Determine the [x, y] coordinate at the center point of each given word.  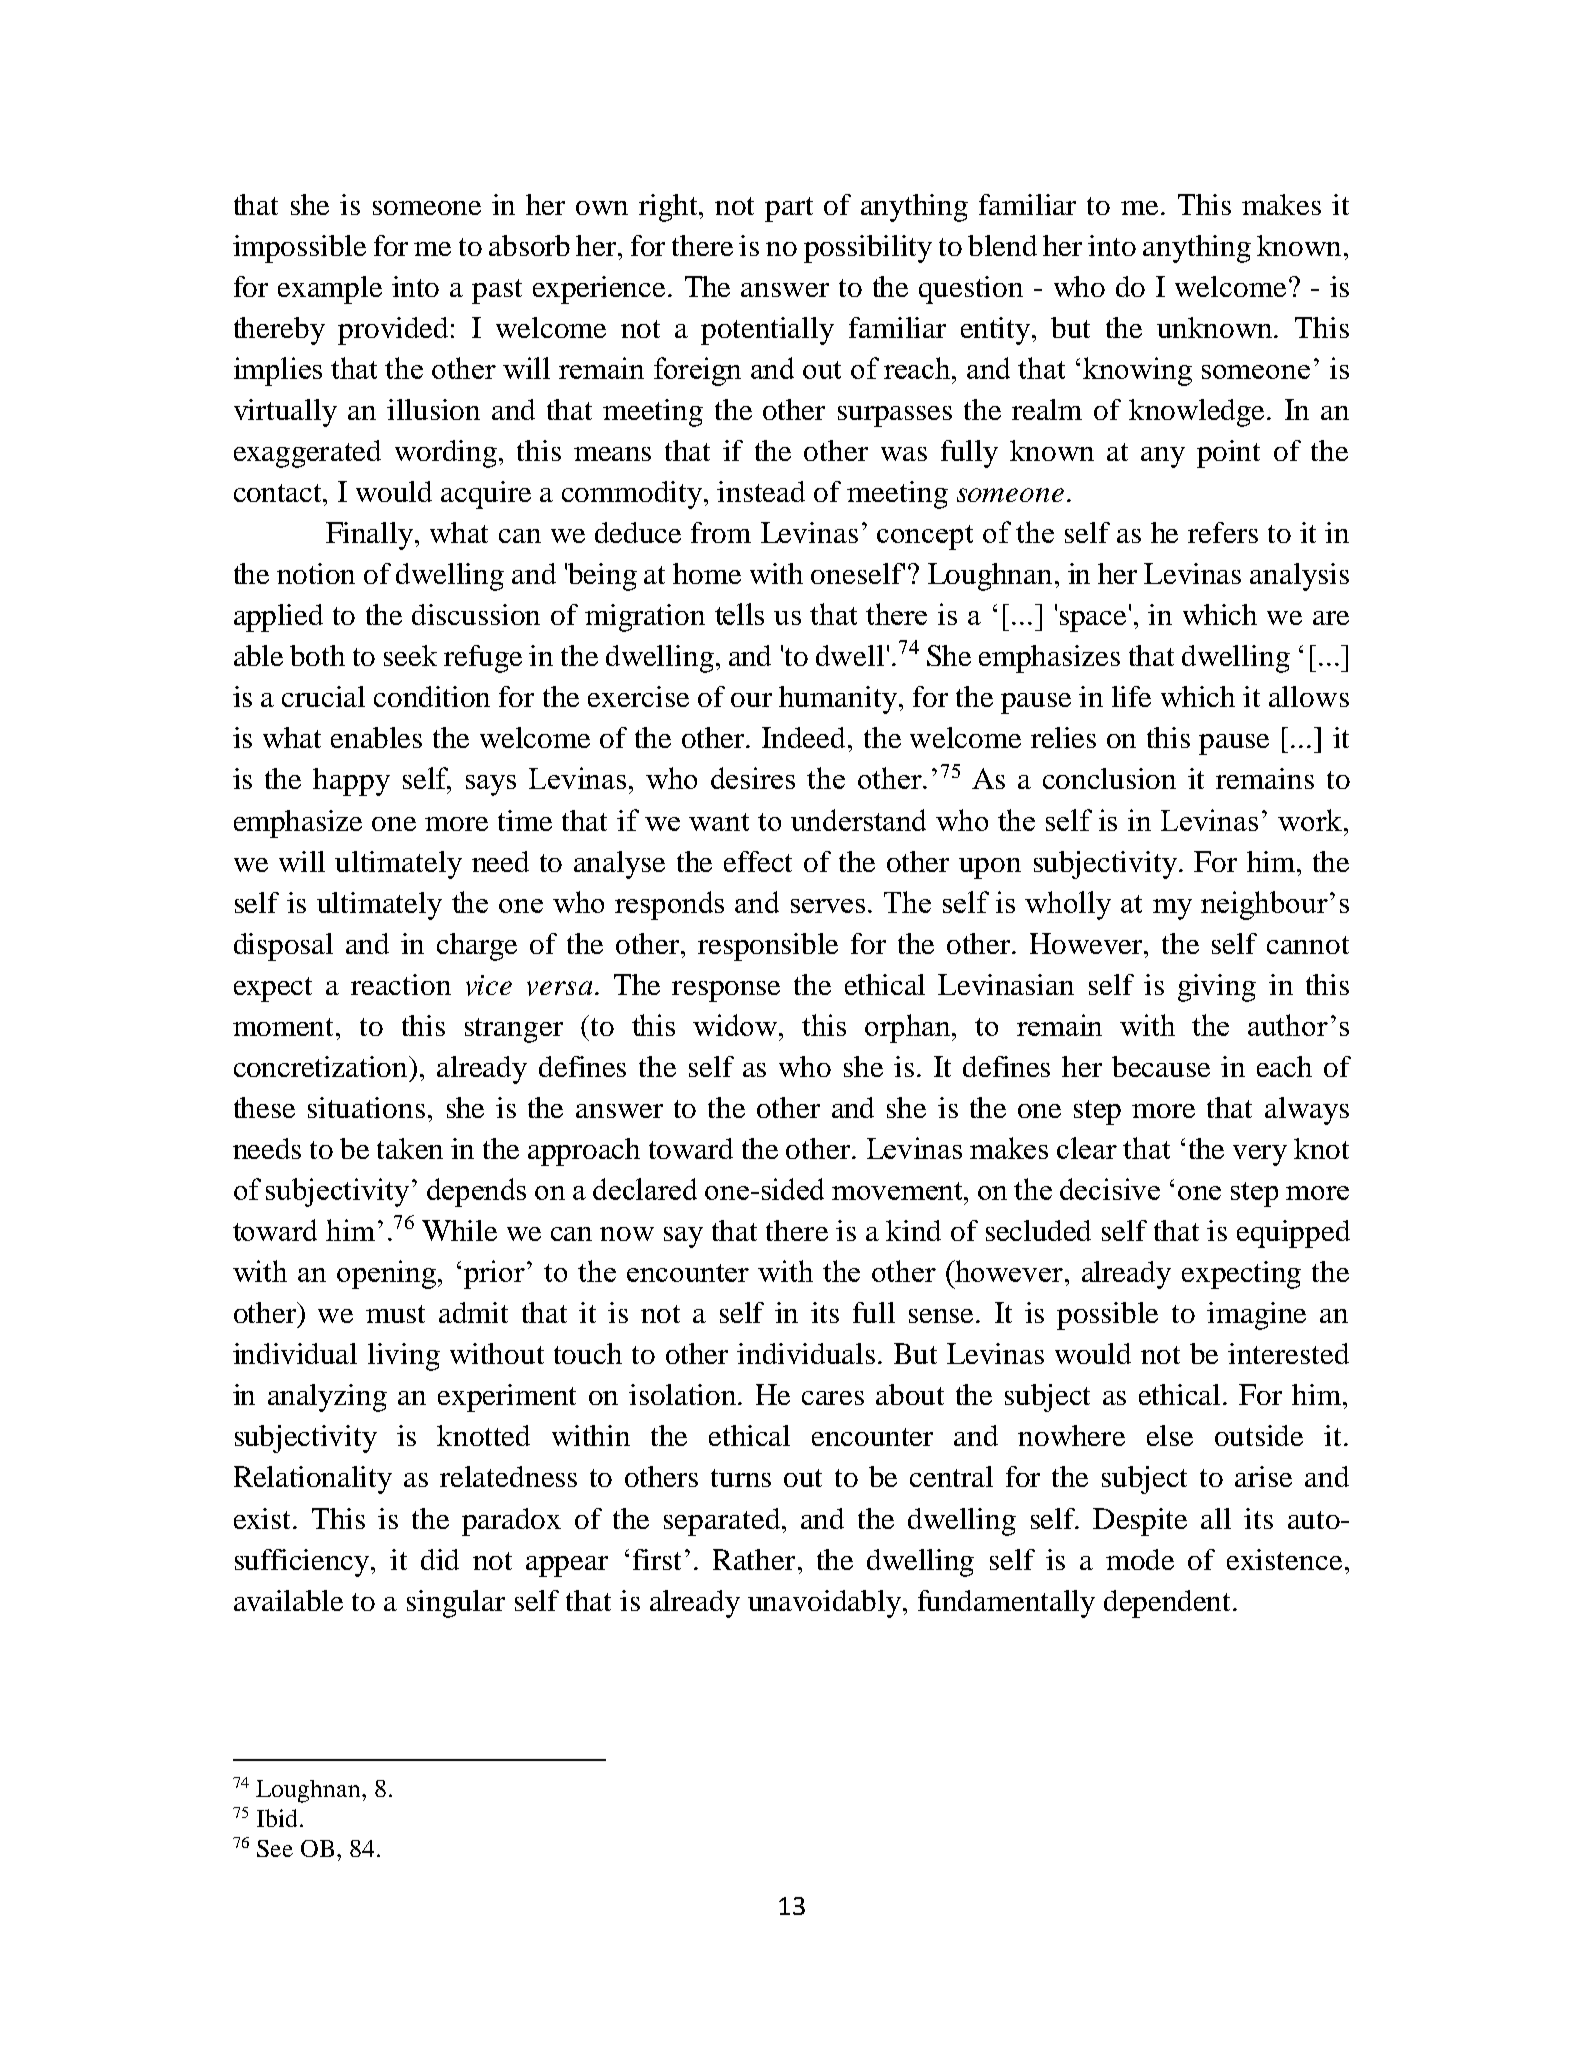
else [1170, 1435]
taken [410, 1148]
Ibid [277, 1818]
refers [1223, 532]
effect [758, 861]
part [789, 209]
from [721, 532]
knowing [1137, 371]
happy [351, 782]
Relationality [313, 1480]
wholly [1068, 905]
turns [741, 1478]
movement [899, 1191]
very [1260, 1155]
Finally [371, 536]
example [330, 290]
